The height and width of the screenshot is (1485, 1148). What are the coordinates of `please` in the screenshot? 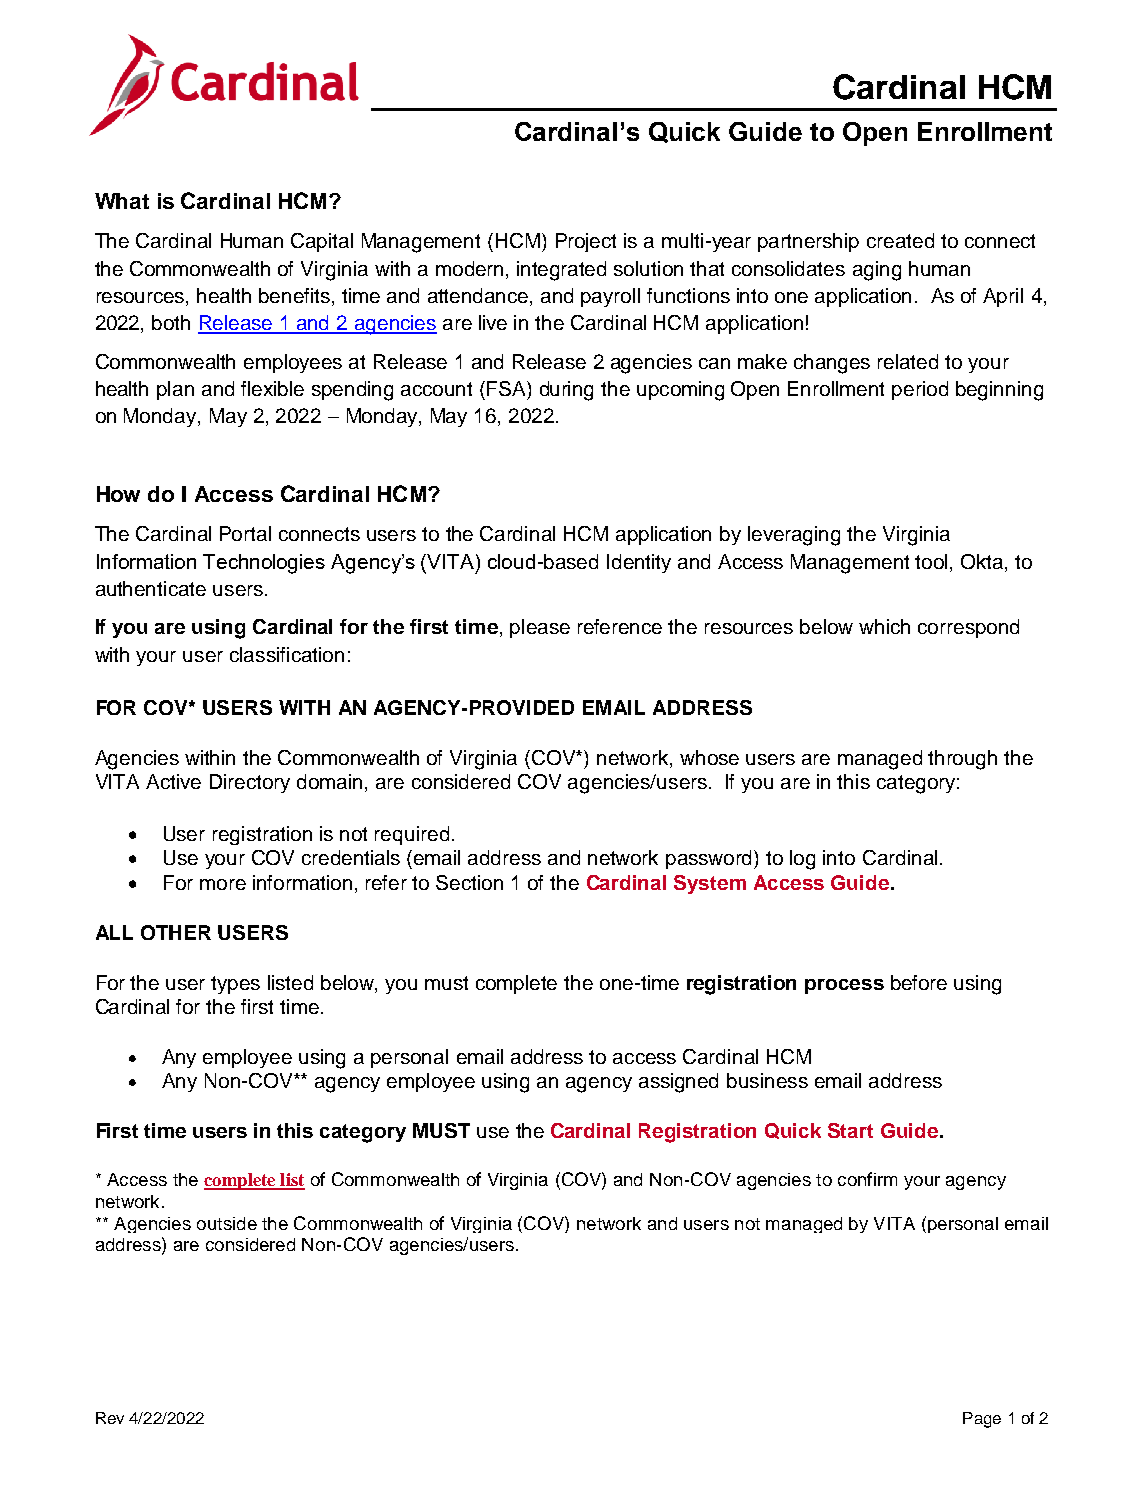 It's located at (540, 628).
